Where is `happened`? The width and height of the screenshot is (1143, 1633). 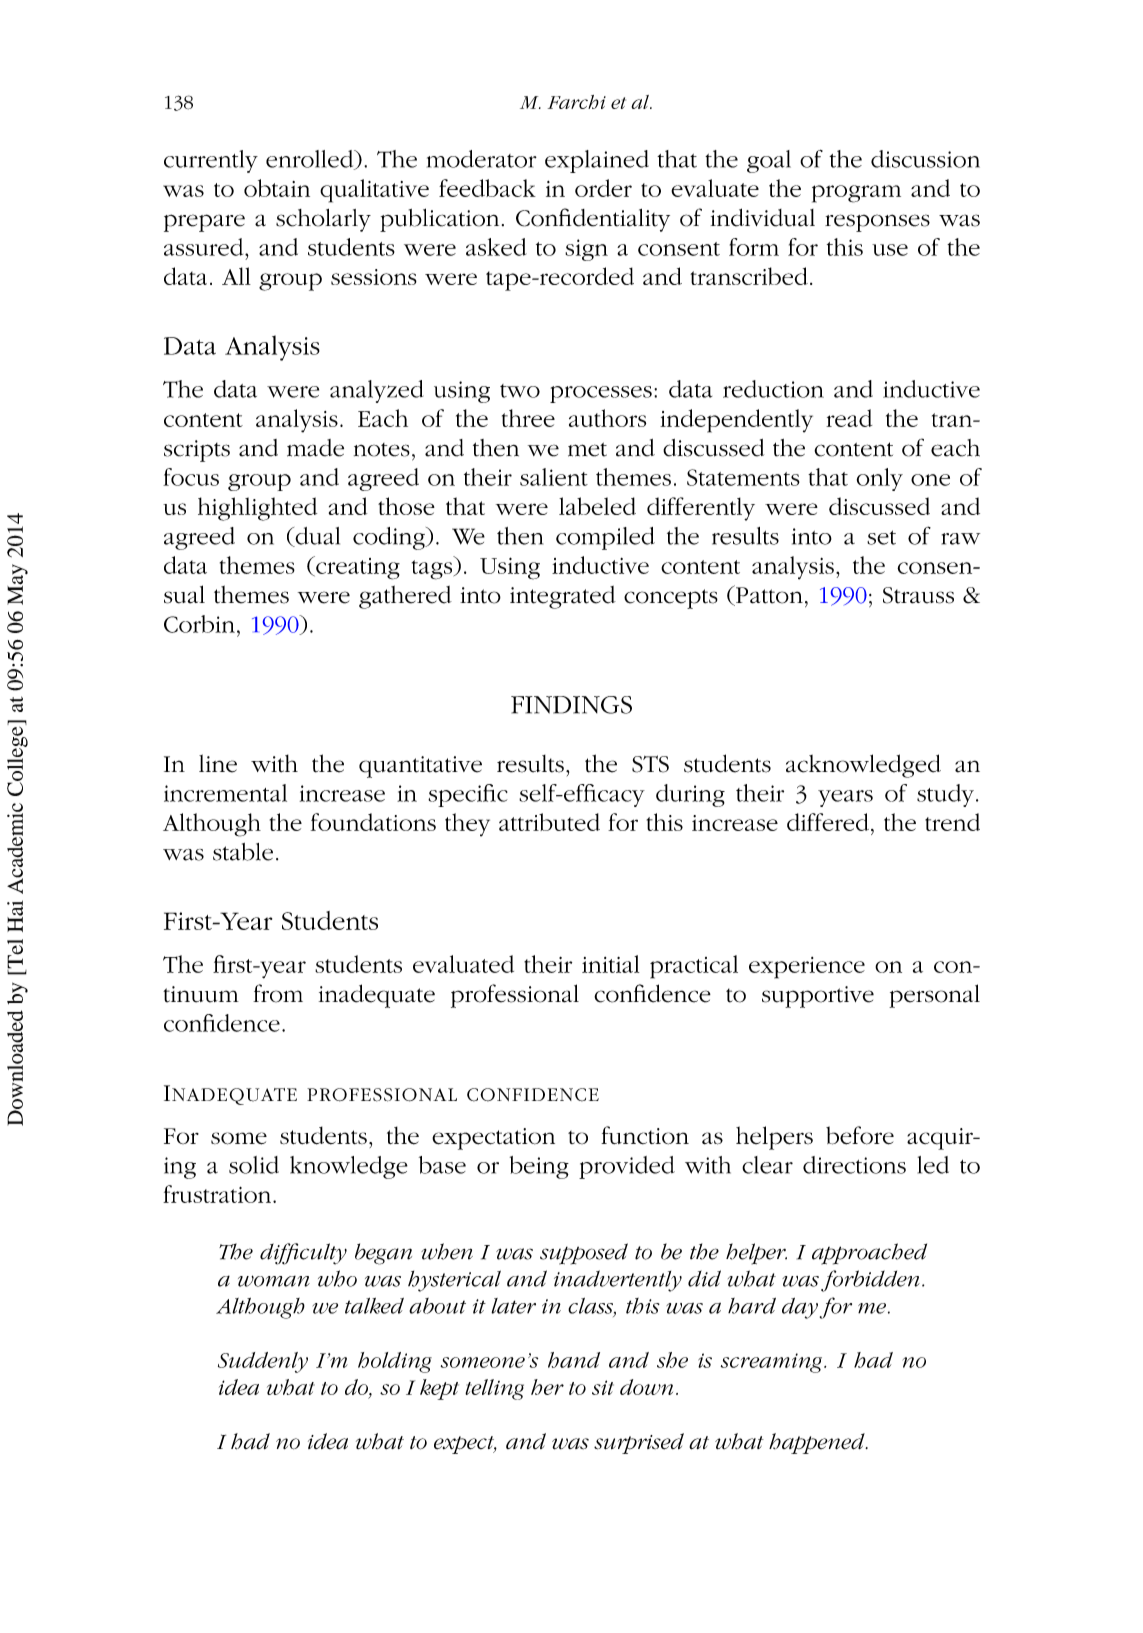 happened is located at coordinates (818, 1443).
